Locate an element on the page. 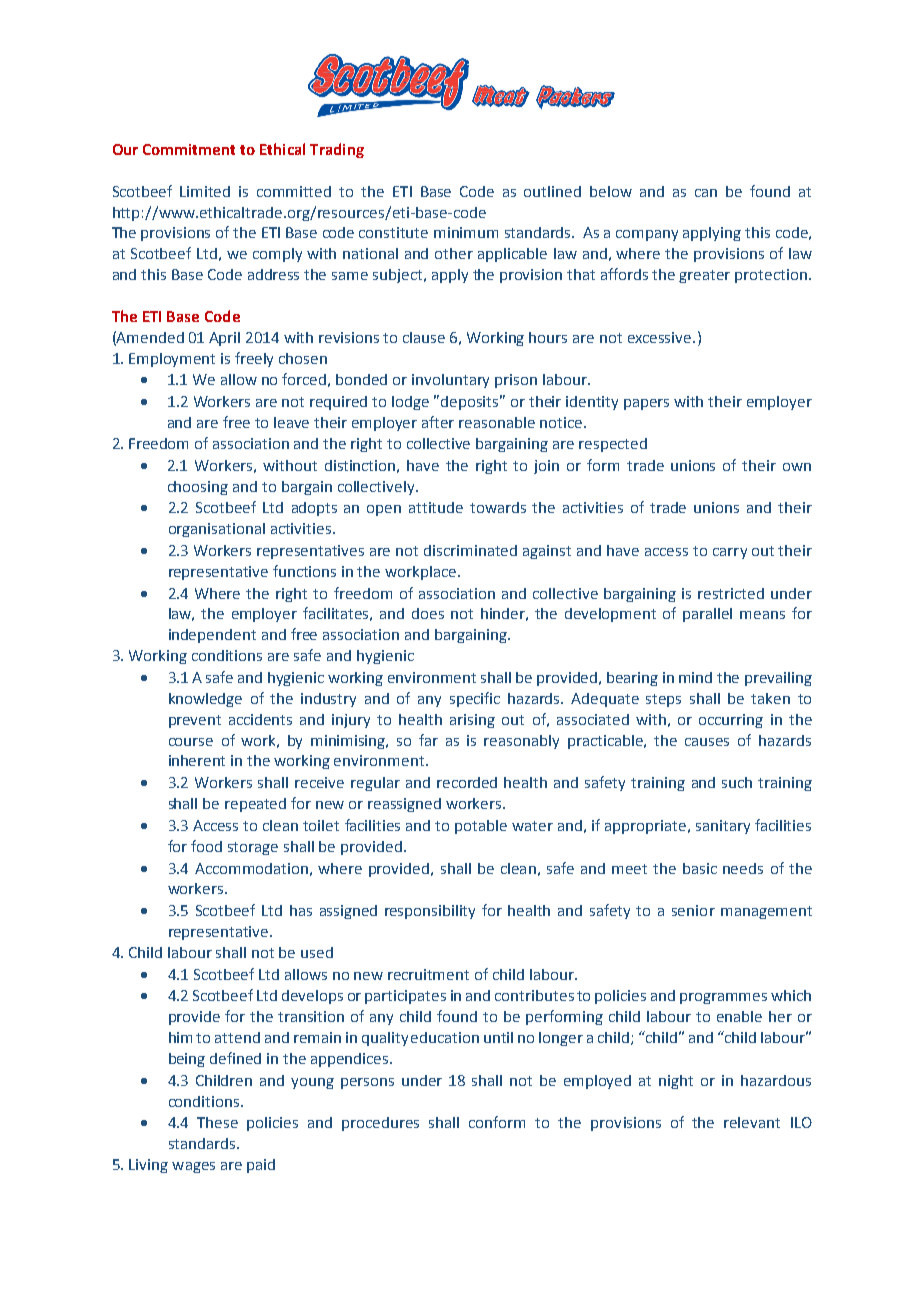 The width and height of the image is (924, 1308). procedures is located at coordinates (380, 1124).
